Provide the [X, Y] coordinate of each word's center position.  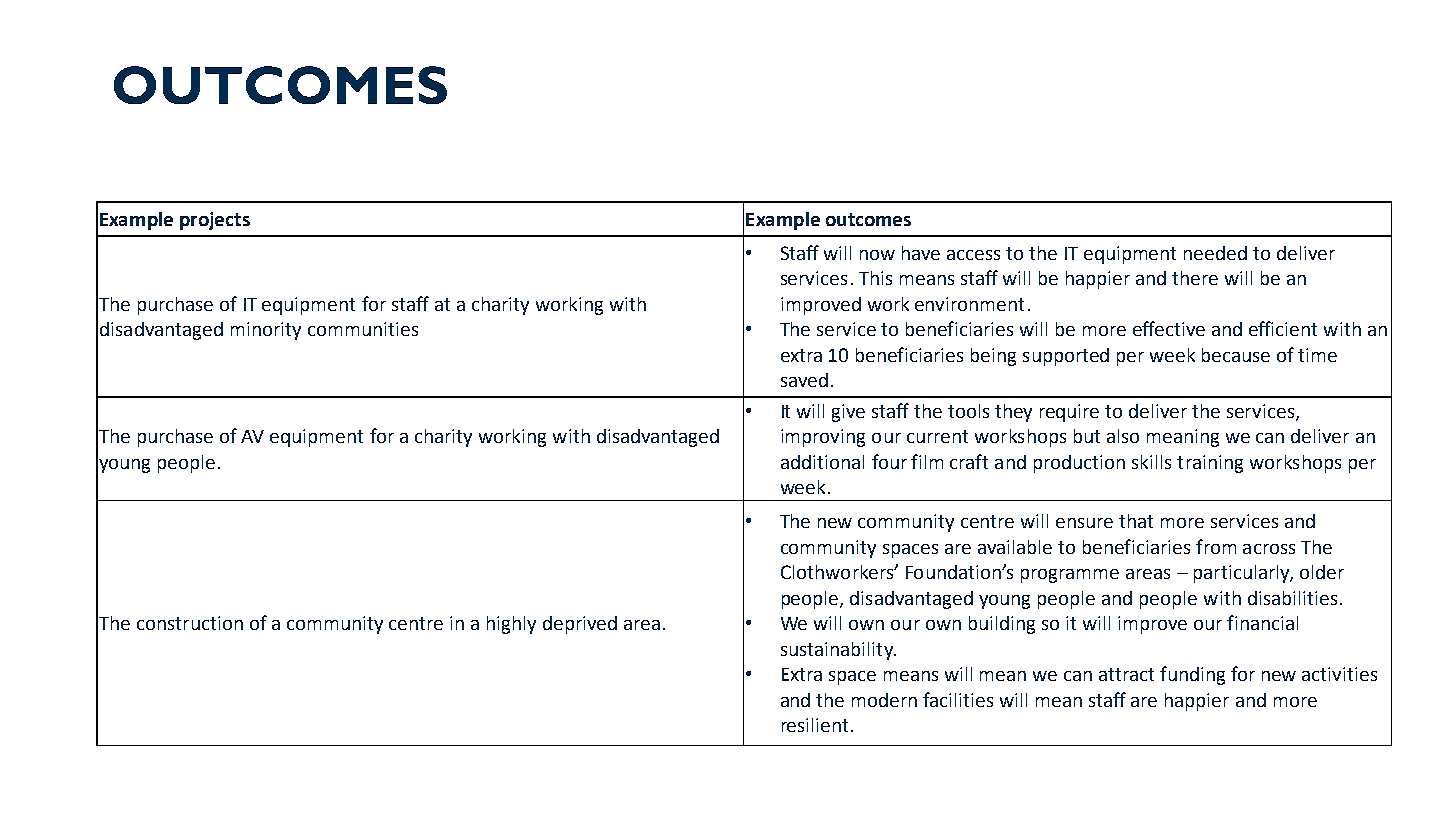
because [1236, 355]
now [877, 255]
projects [215, 221]
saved [804, 380]
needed [1215, 253]
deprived [580, 625]
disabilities [1292, 598]
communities [363, 329]
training [1210, 464]
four [889, 461]
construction [190, 623]
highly [511, 625]
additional [822, 462]
